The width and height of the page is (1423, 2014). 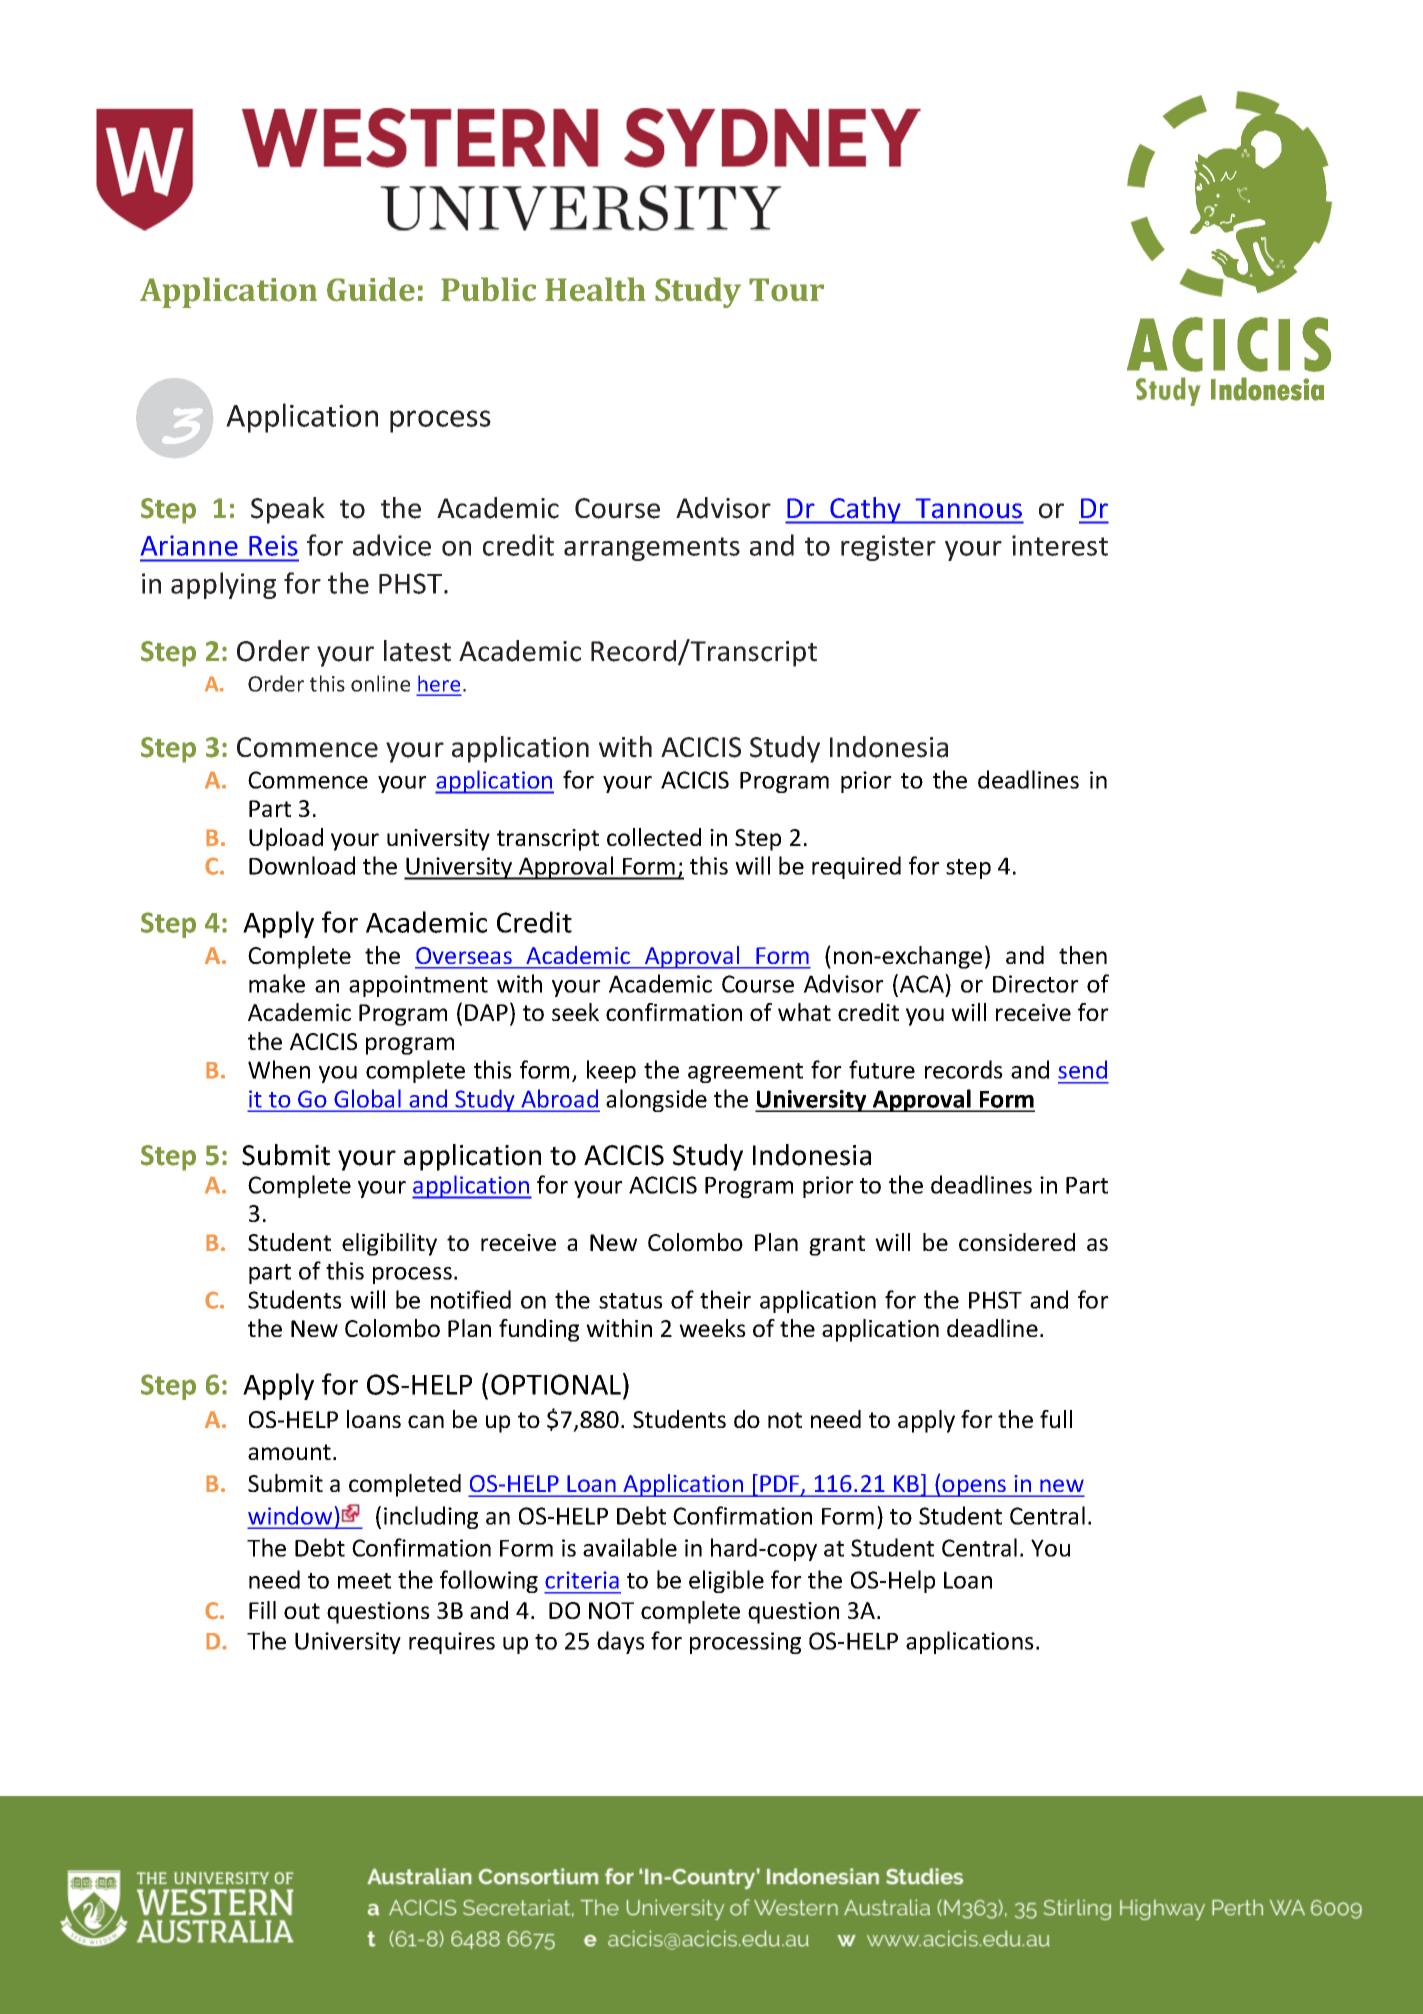 I want to click on appointment, so click(x=418, y=986).
